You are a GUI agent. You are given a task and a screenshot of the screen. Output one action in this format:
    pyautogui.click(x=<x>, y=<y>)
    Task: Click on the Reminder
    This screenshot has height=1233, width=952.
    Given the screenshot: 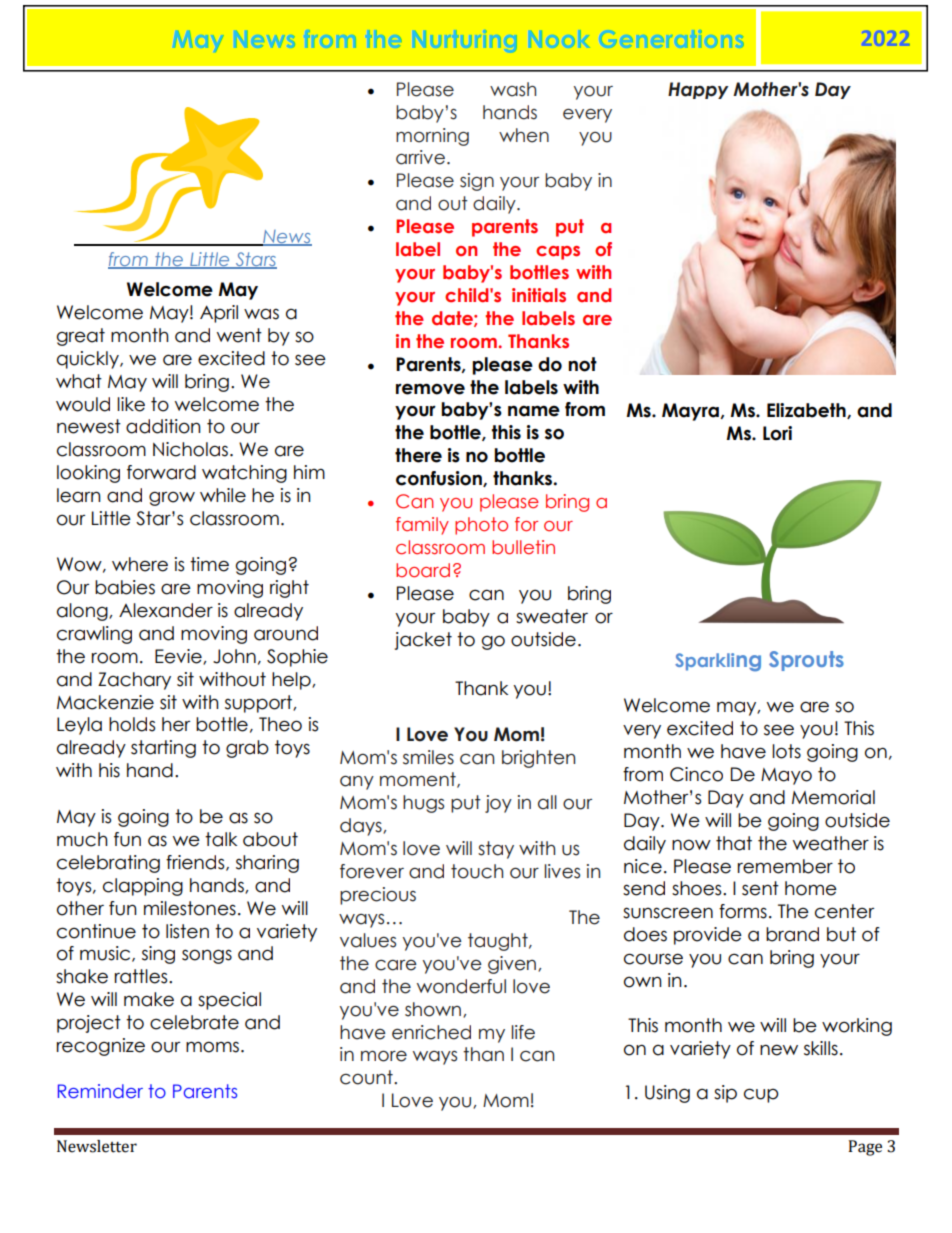 What is the action you would take?
    pyautogui.click(x=100, y=1091)
